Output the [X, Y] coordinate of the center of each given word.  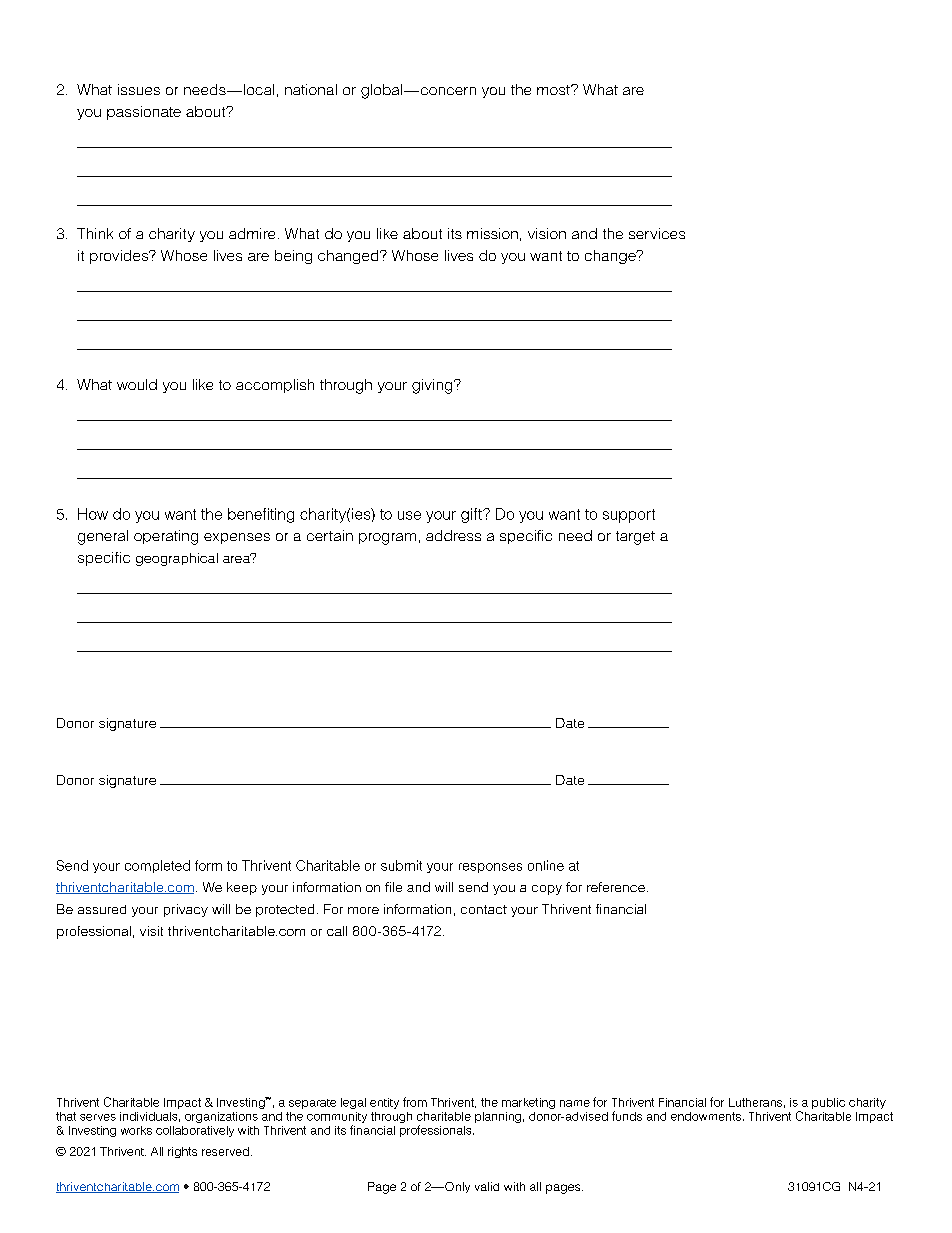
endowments [706, 1116]
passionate [144, 113]
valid [487, 1186]
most [554, 90]
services [657, 233]
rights [182, 1152]
